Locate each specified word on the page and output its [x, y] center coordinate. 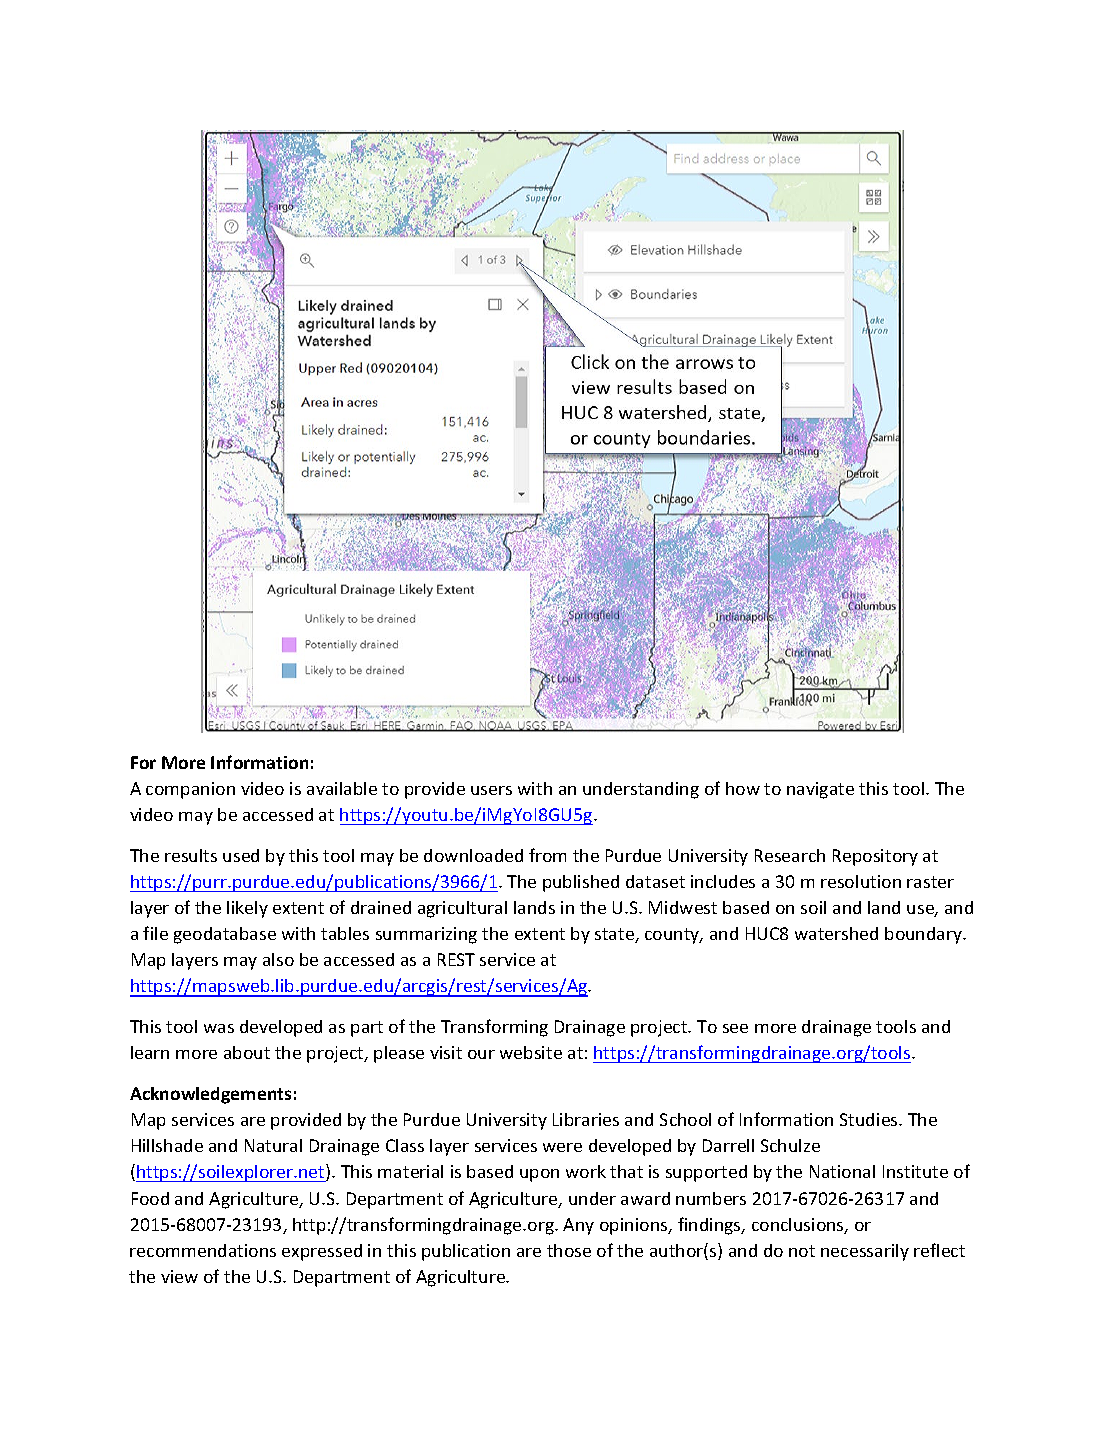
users [491, 790]
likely [247, 909]
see [735, 1028]
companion [190, 790]
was [219, 1028]
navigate [820, 790]
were [562, 1147]
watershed [836, 933]
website [531, 1052]
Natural [273, 1145]
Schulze [790, 1145]
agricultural [462, 909]
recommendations [203, 1250]
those [569, 1250]
